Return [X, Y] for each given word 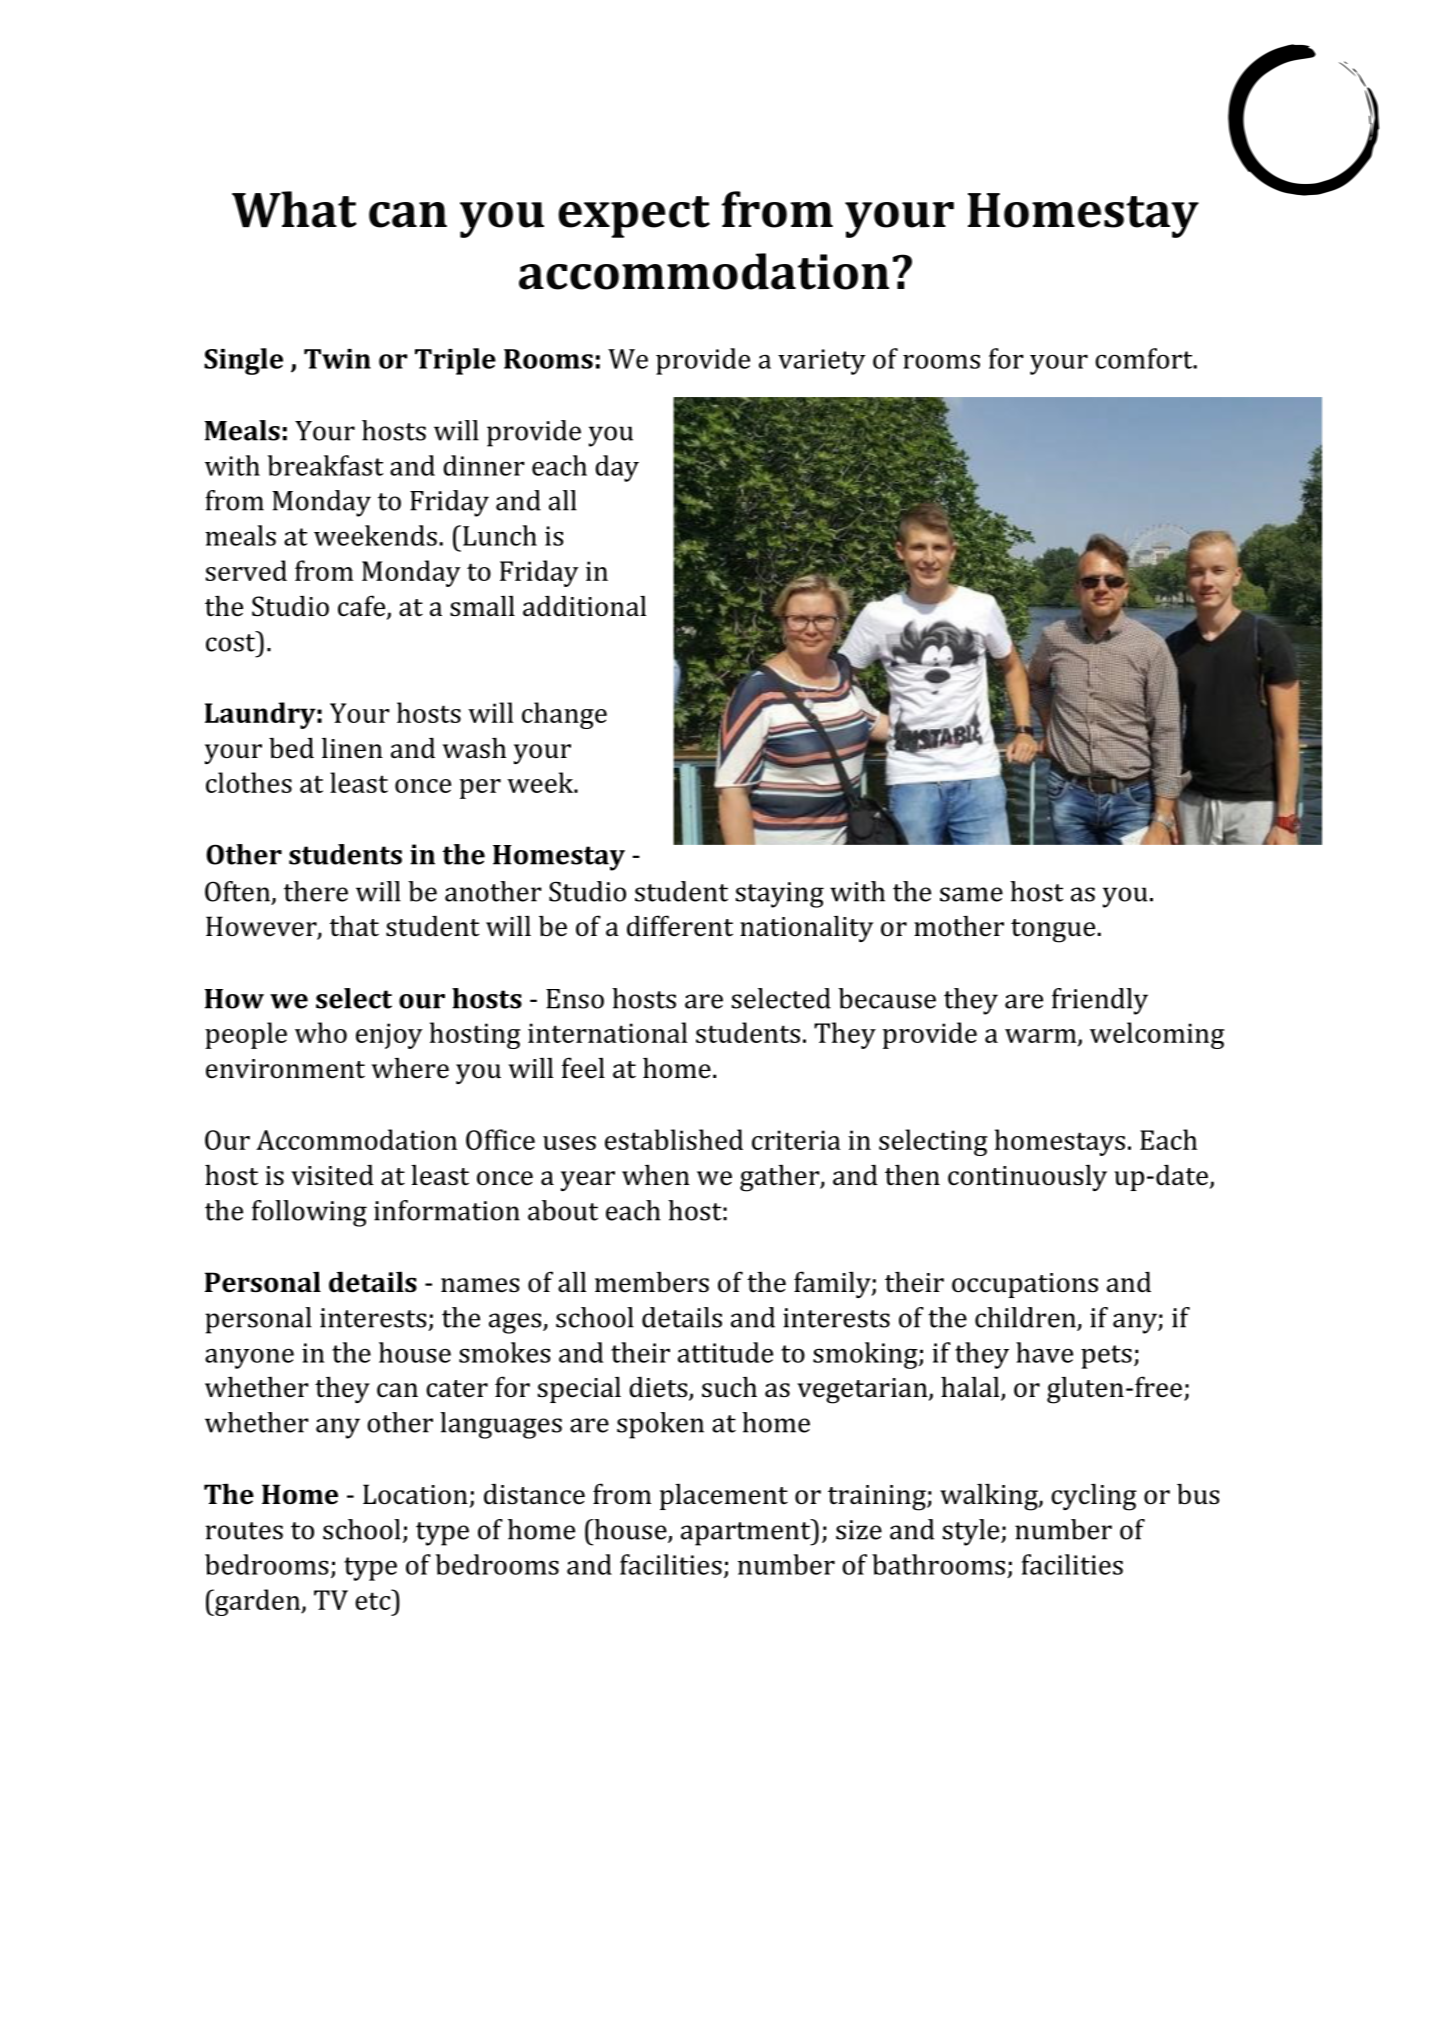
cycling [1094, 1497]
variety [822, 362]
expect [634, 217]
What [294, 209]
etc [374, 1600]
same [971, 894]
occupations [1025, 1285]
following [309, 1213]
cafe [363, 607]
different [680, 926]
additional [584, 606]
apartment [747, 1533]
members [652, 1282]
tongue [1054, 931]
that [354, 926]
